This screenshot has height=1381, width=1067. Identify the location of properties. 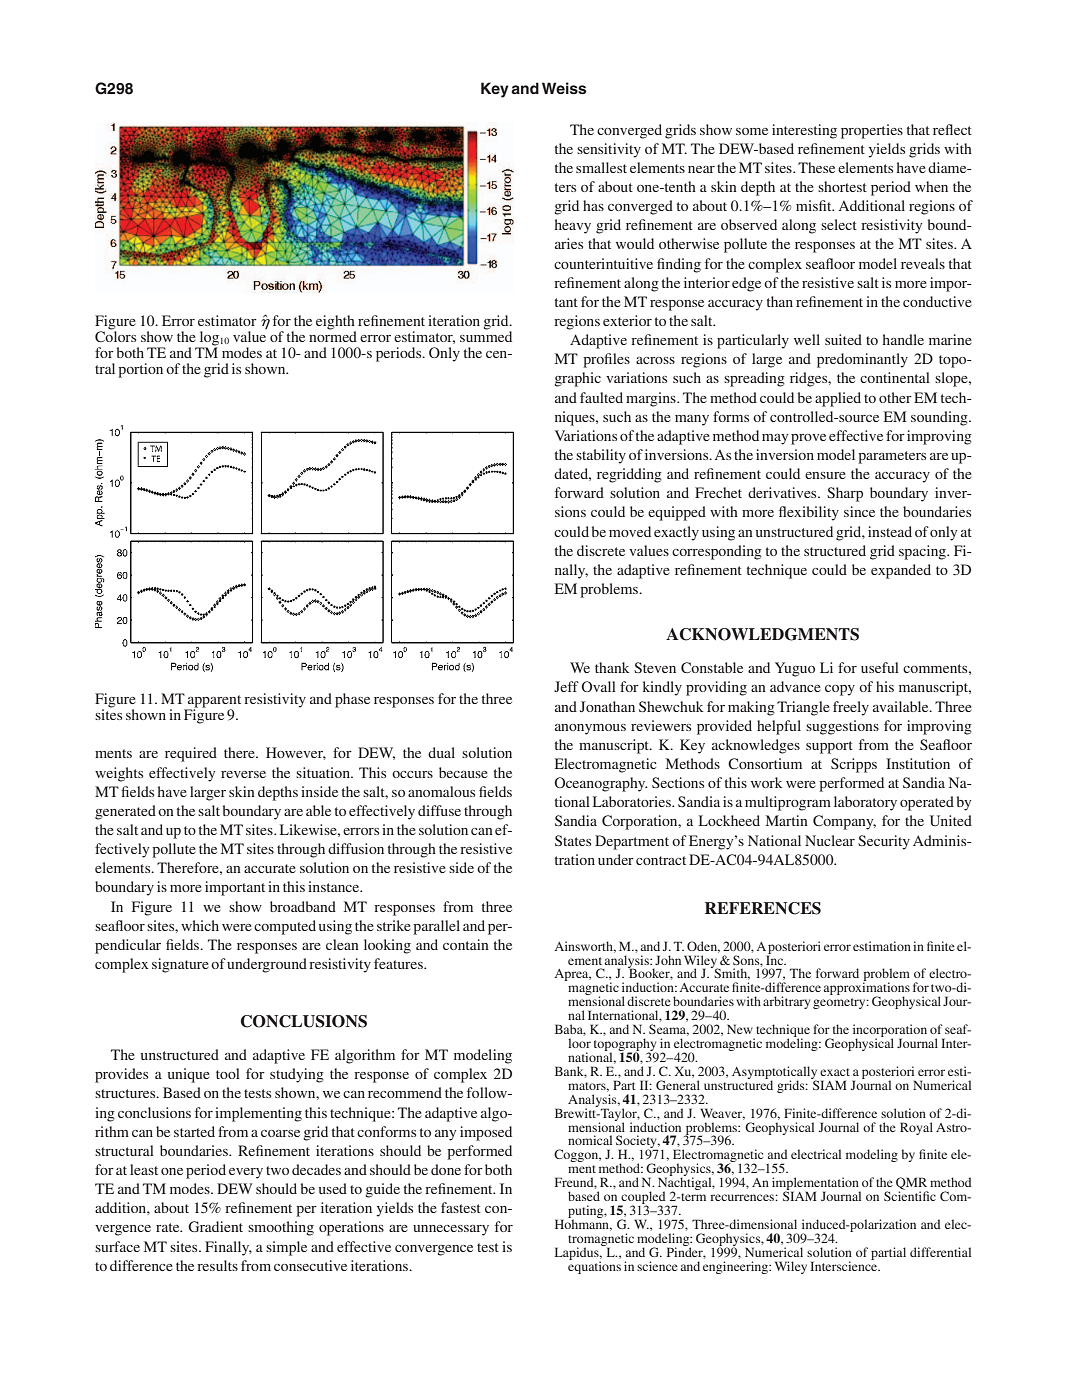
(872, 131).
